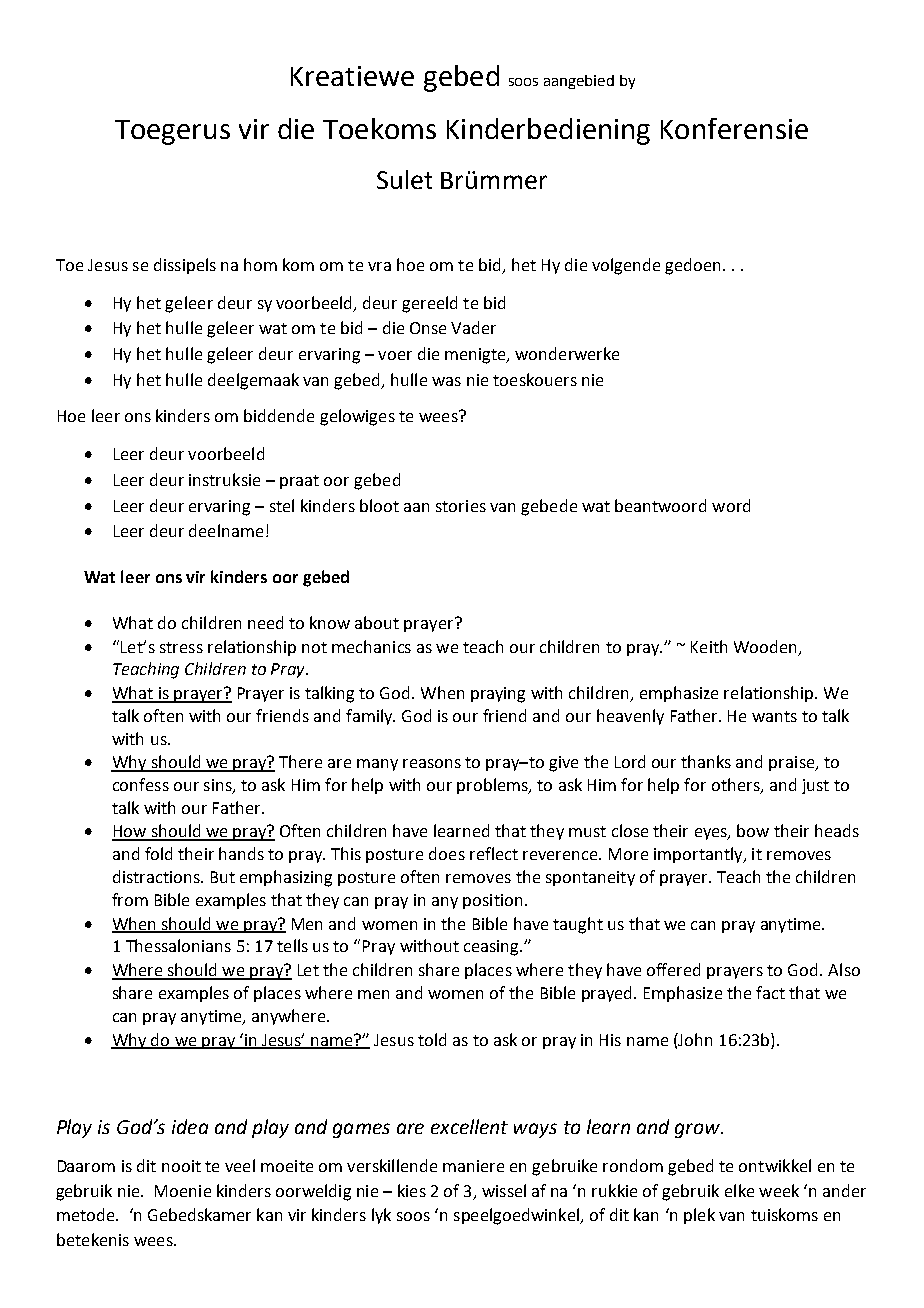 The height and width of the screenshot is (1308, 924). I want to click on reasons, so click(432, 763).
